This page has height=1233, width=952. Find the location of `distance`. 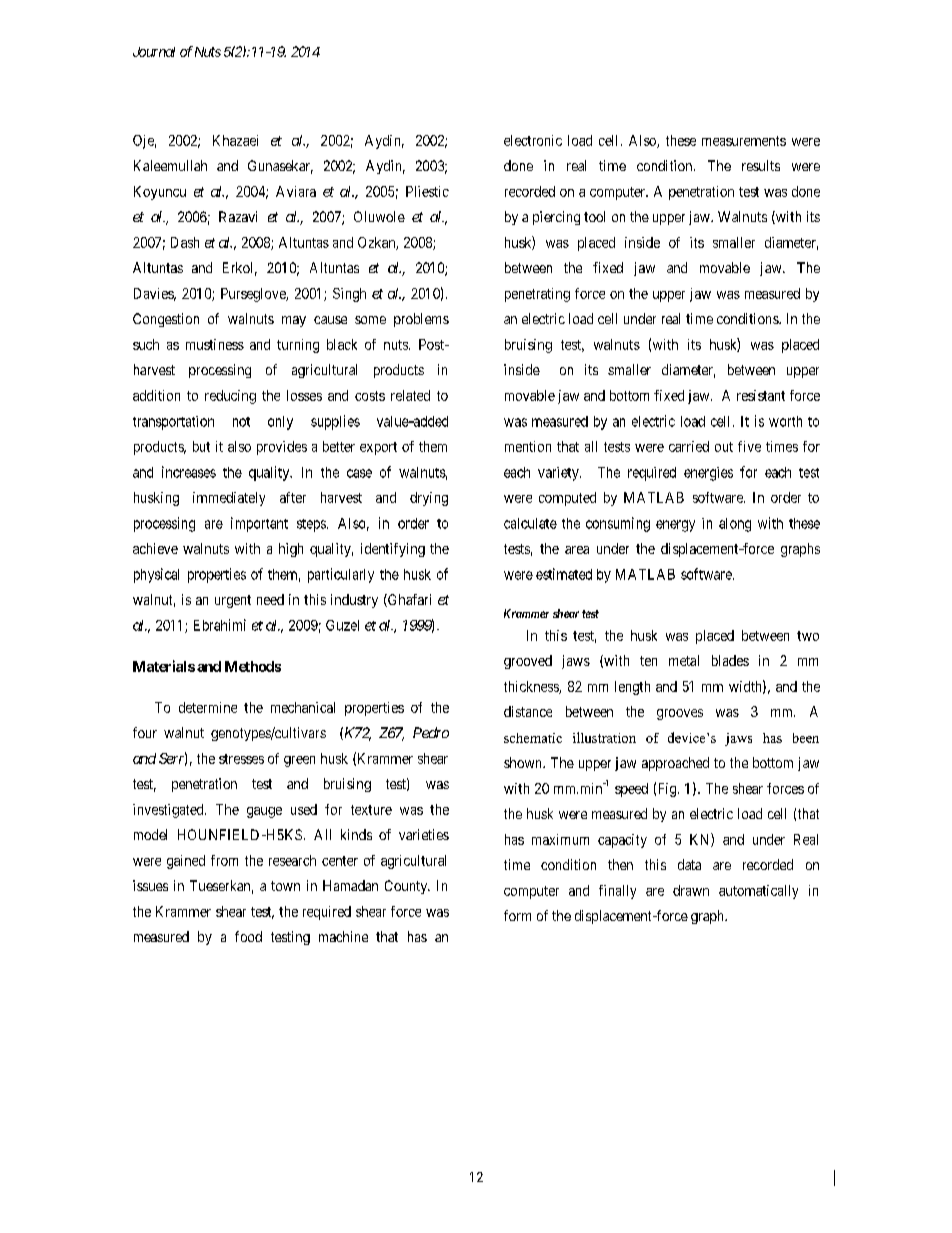

distance is located at coordinates (528, 711).
